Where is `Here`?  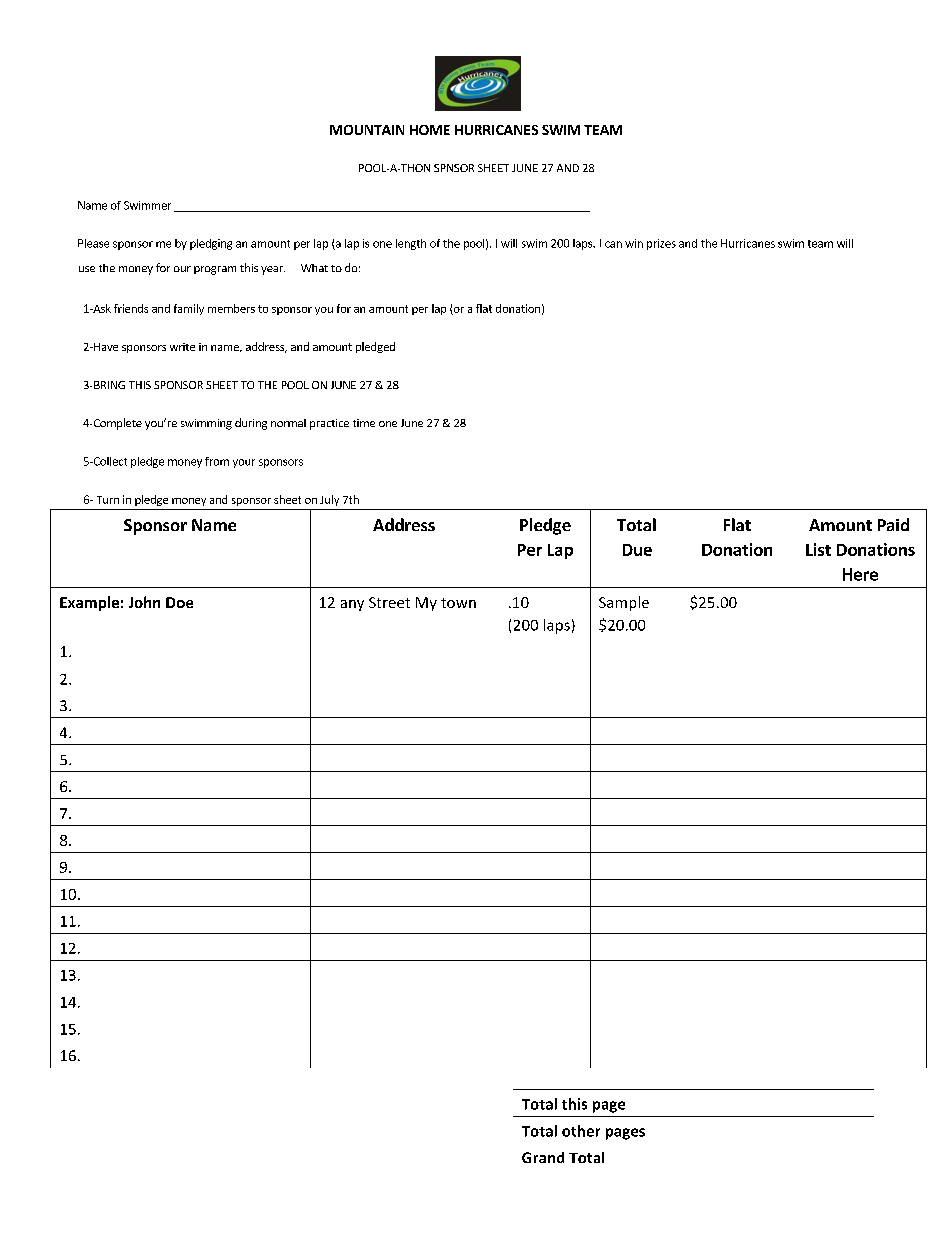
Here is located at coordinates (860, 574).
